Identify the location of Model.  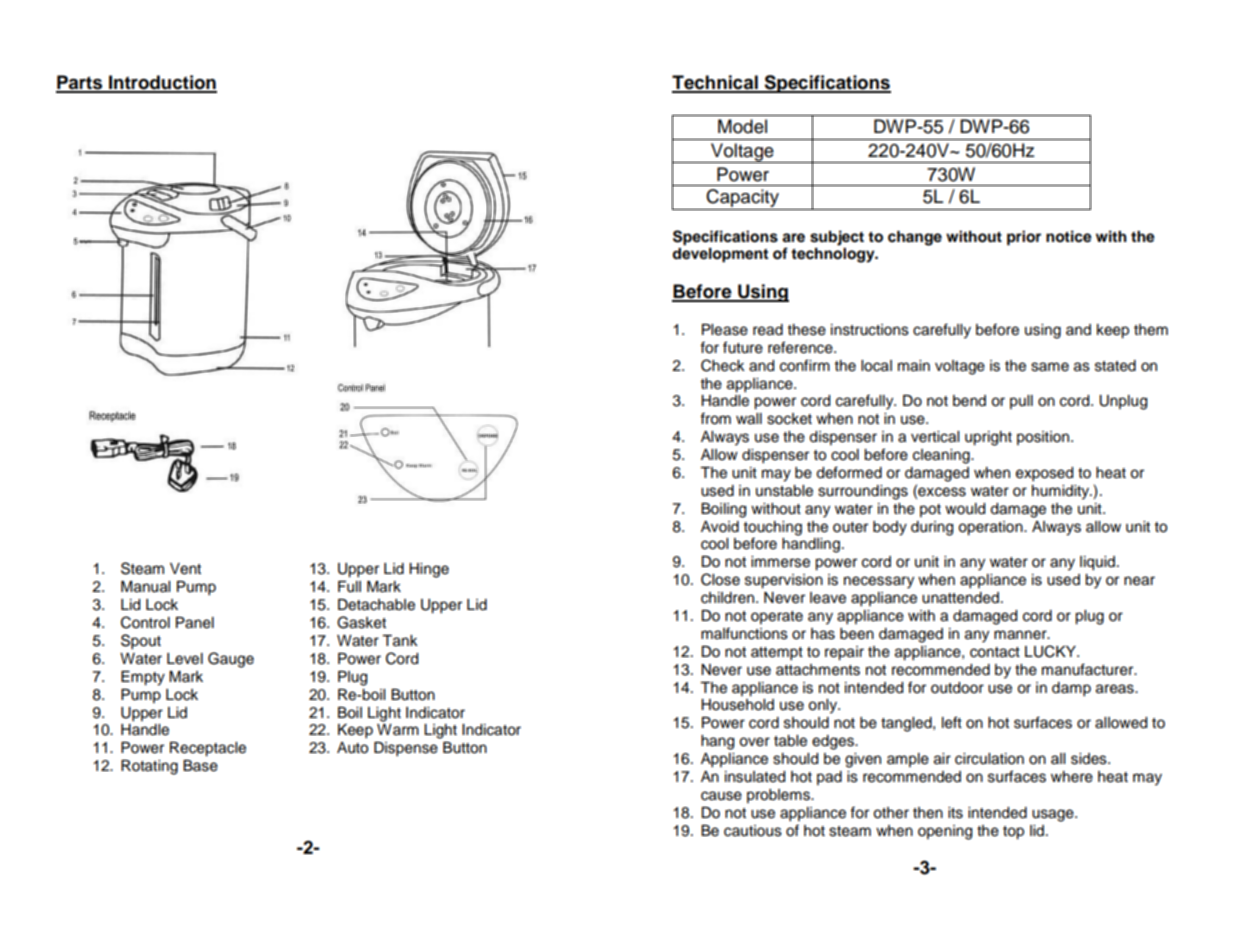
(742, 126).
